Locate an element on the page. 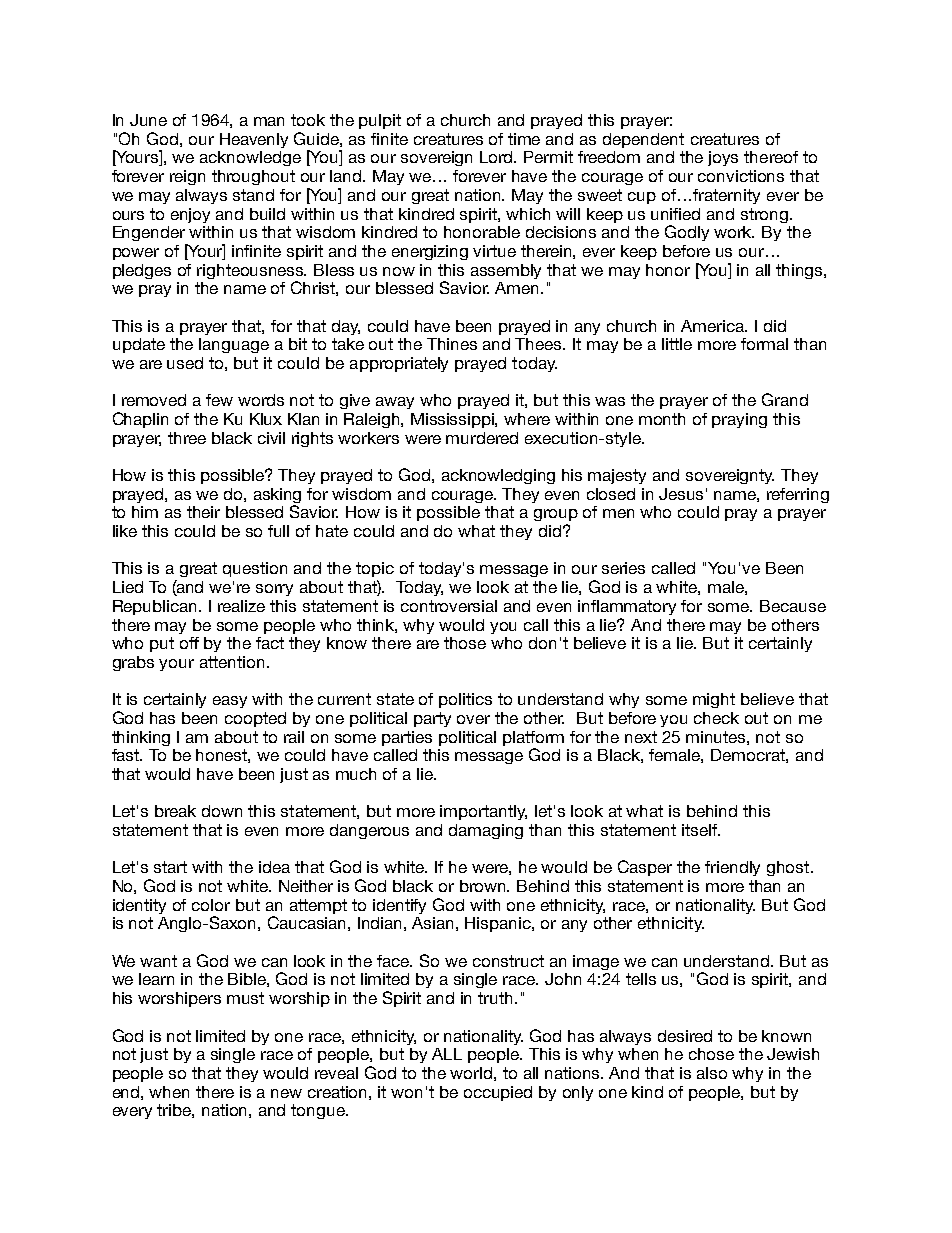 Image resolution: width=952 pixels, height=1233 pixels. new is located at coordinates (286, 1093).
